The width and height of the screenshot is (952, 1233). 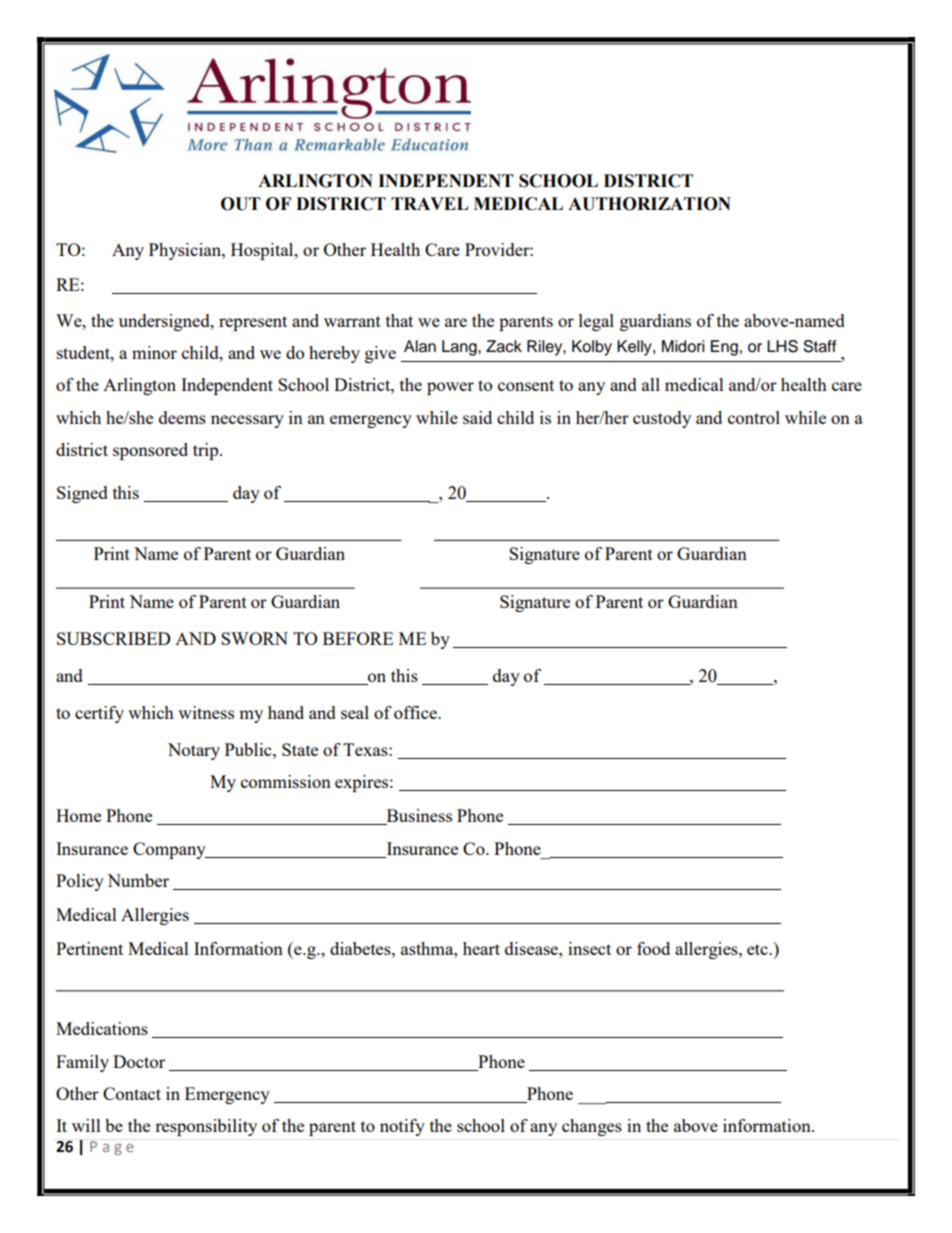 I want to click on notify, so click(x=402, y=1127).
